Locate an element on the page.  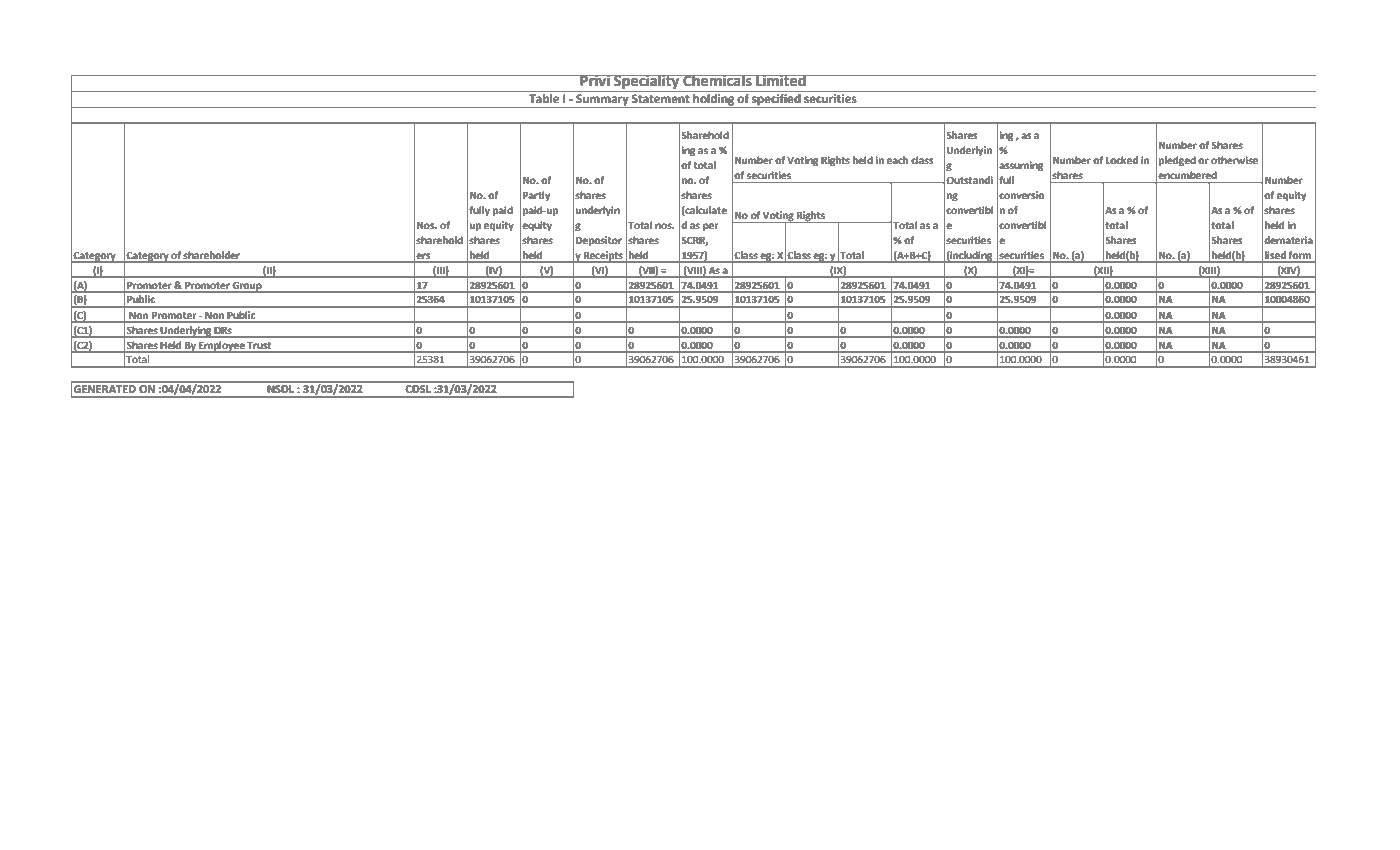
holding is located at coordinates (714, 99).
